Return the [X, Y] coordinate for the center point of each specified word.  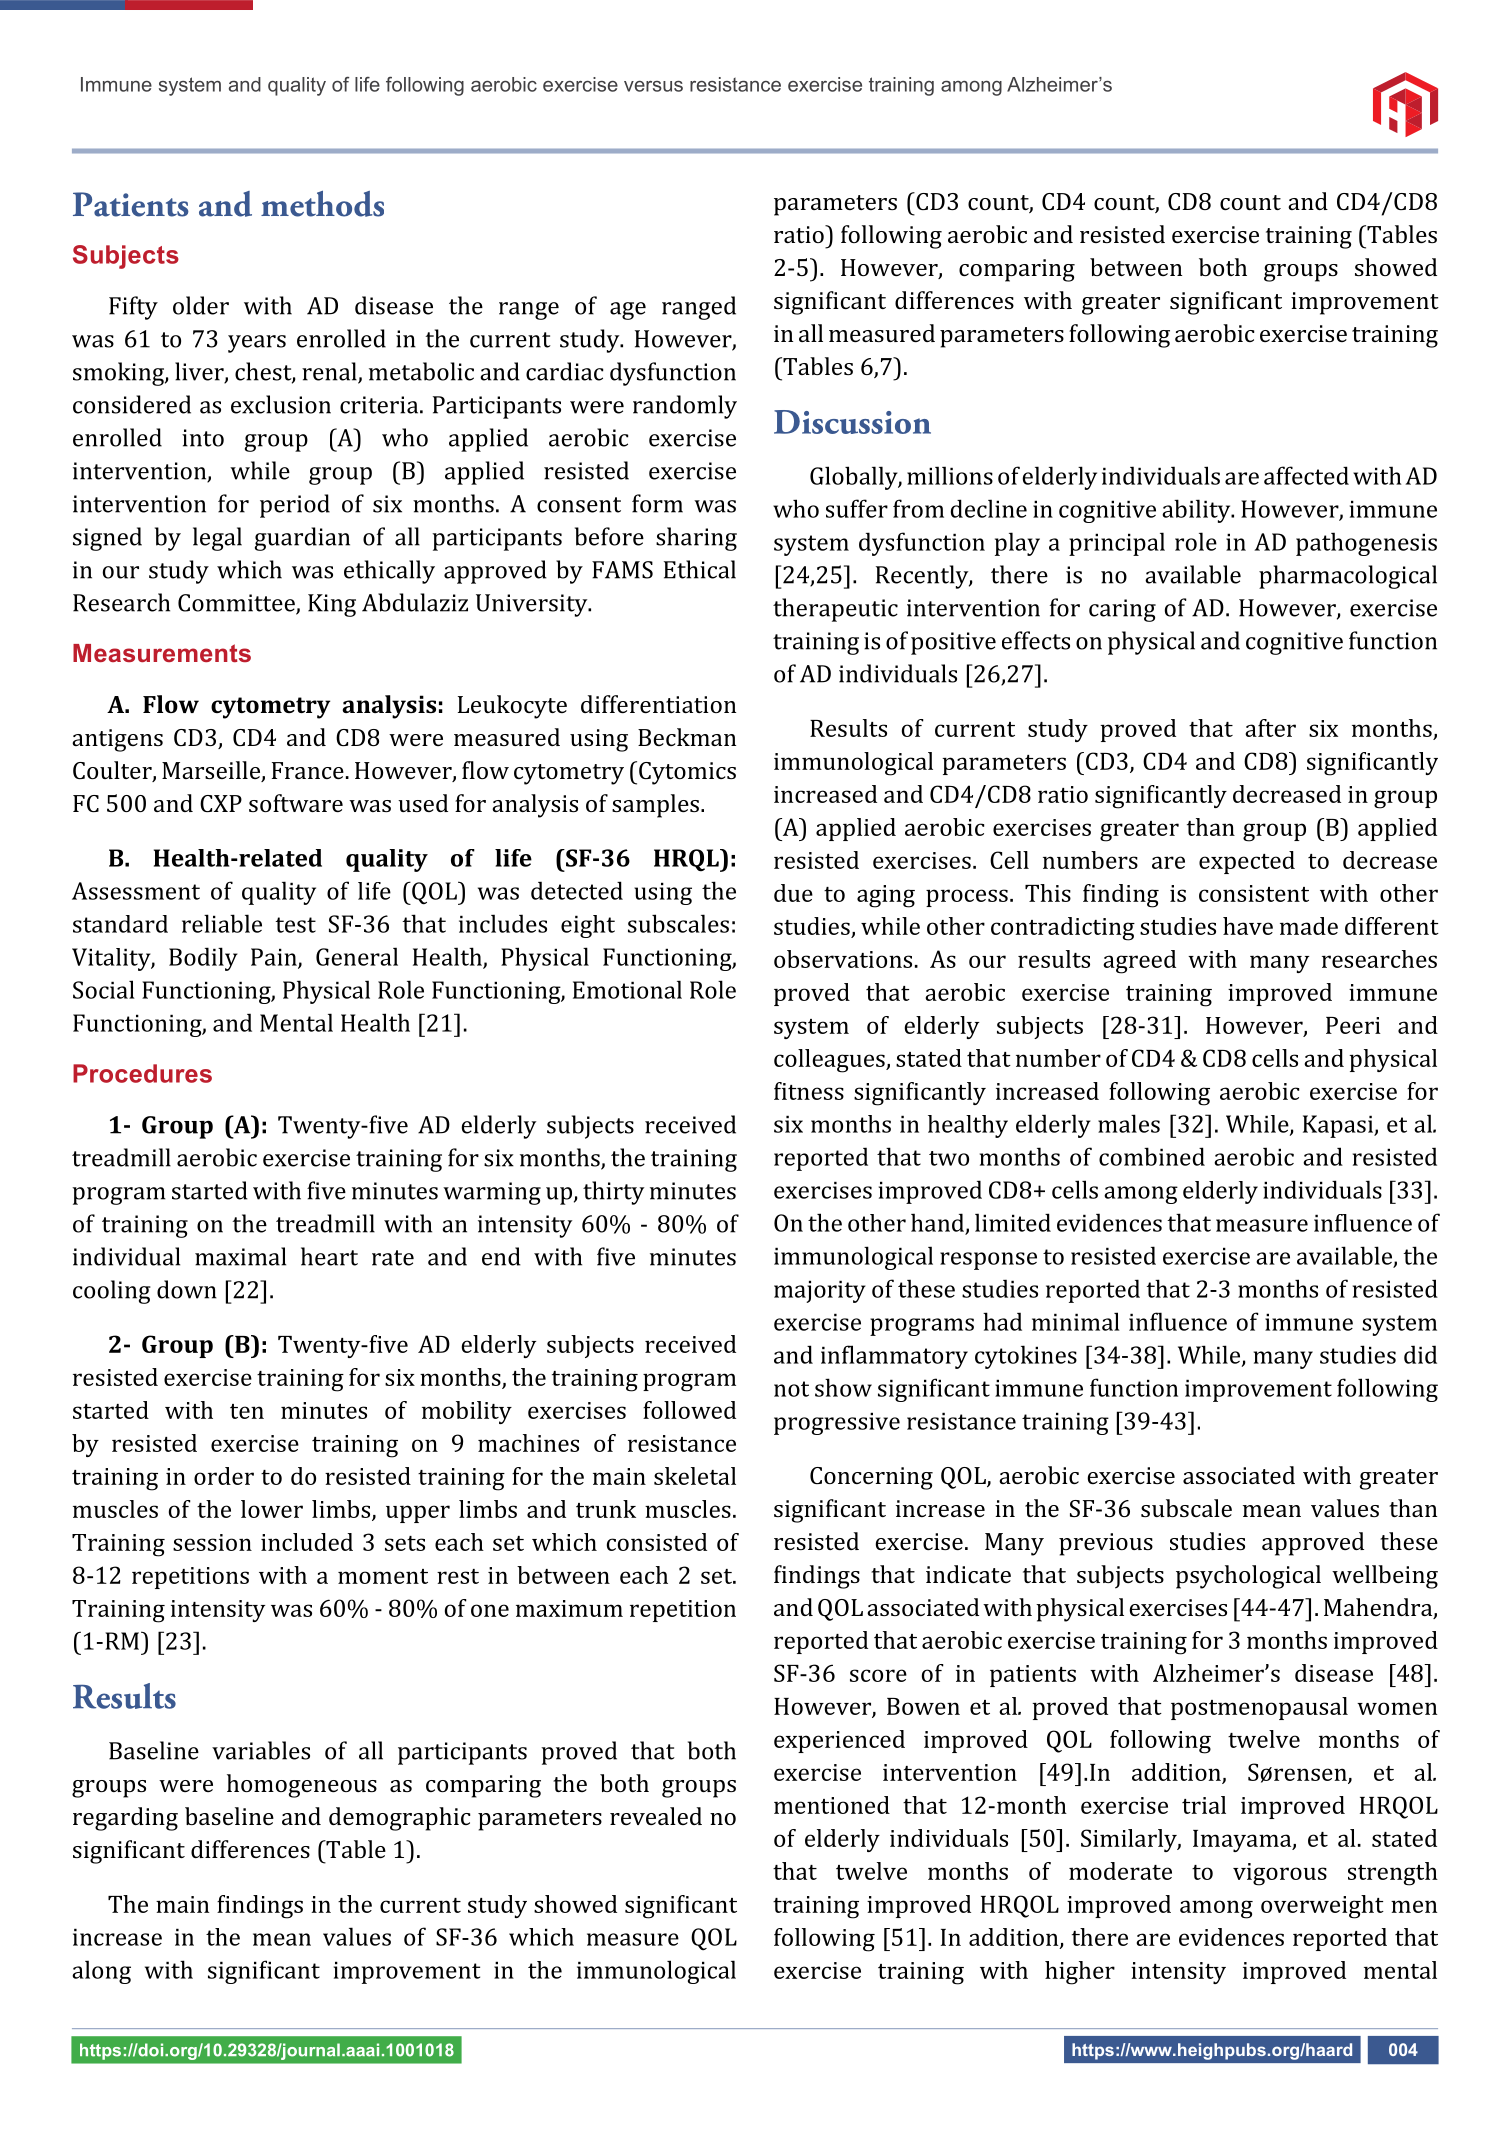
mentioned [832, 1805]
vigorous [1280, 1874]
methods [322, 204]
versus [653, 86]
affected [1306, 475]
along [101, 1972]
